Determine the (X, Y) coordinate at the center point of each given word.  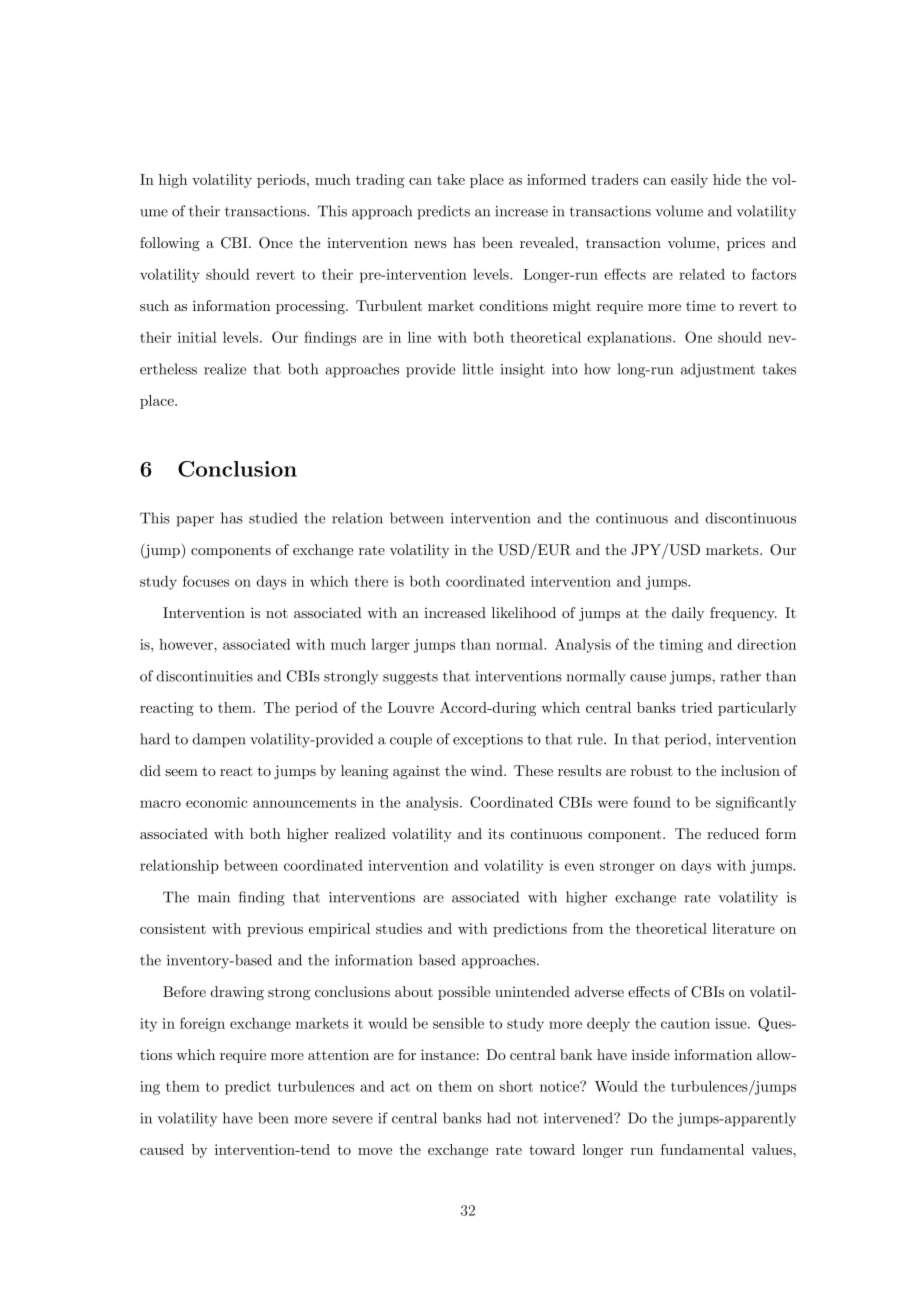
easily (689, 181)
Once (276, 243)
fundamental (702, 1149)
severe (352, 1120)
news (430, 244)
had (499, 1118)
